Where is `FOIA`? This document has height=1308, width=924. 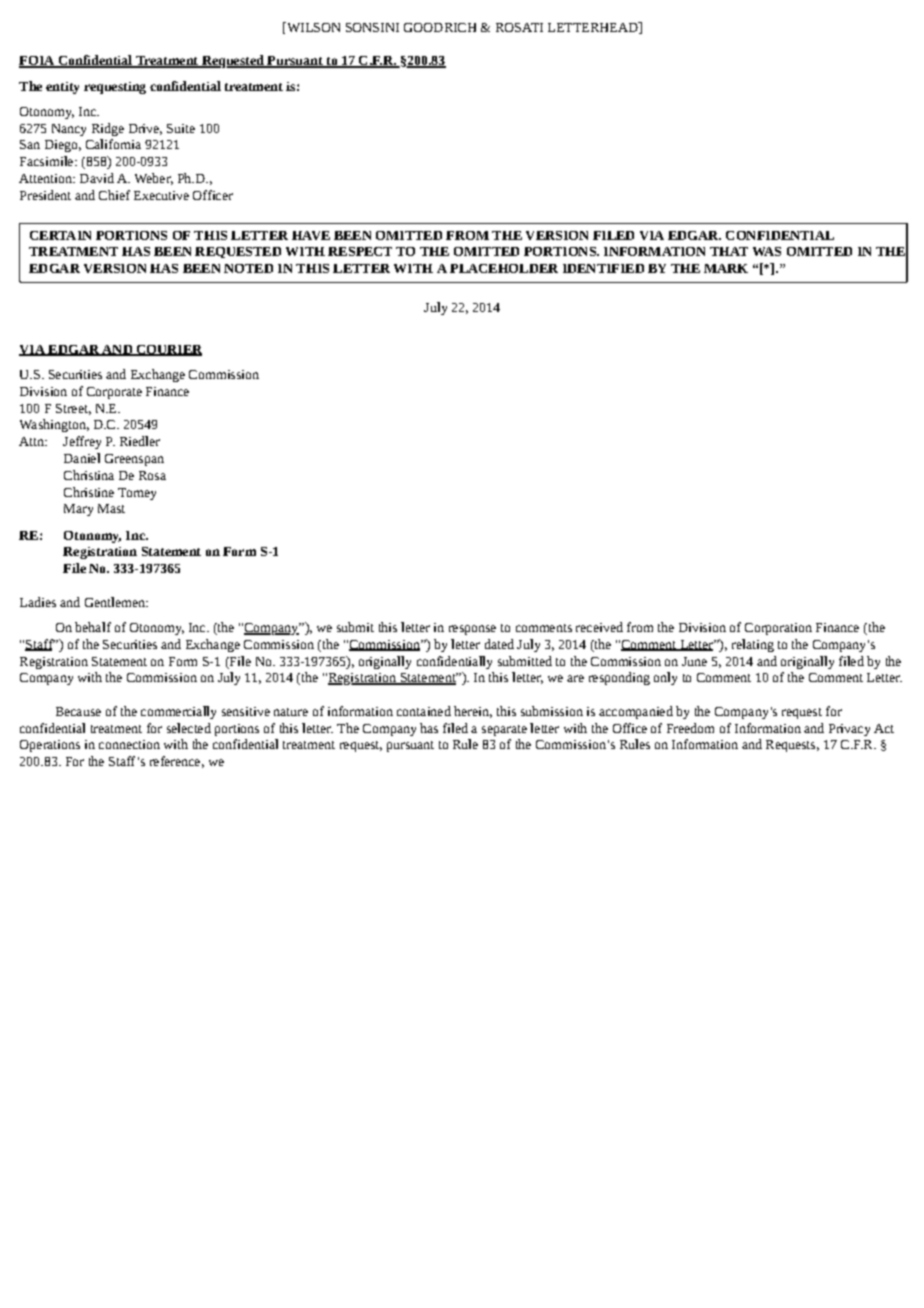
FOIA is located at coordinates (38, 62).
